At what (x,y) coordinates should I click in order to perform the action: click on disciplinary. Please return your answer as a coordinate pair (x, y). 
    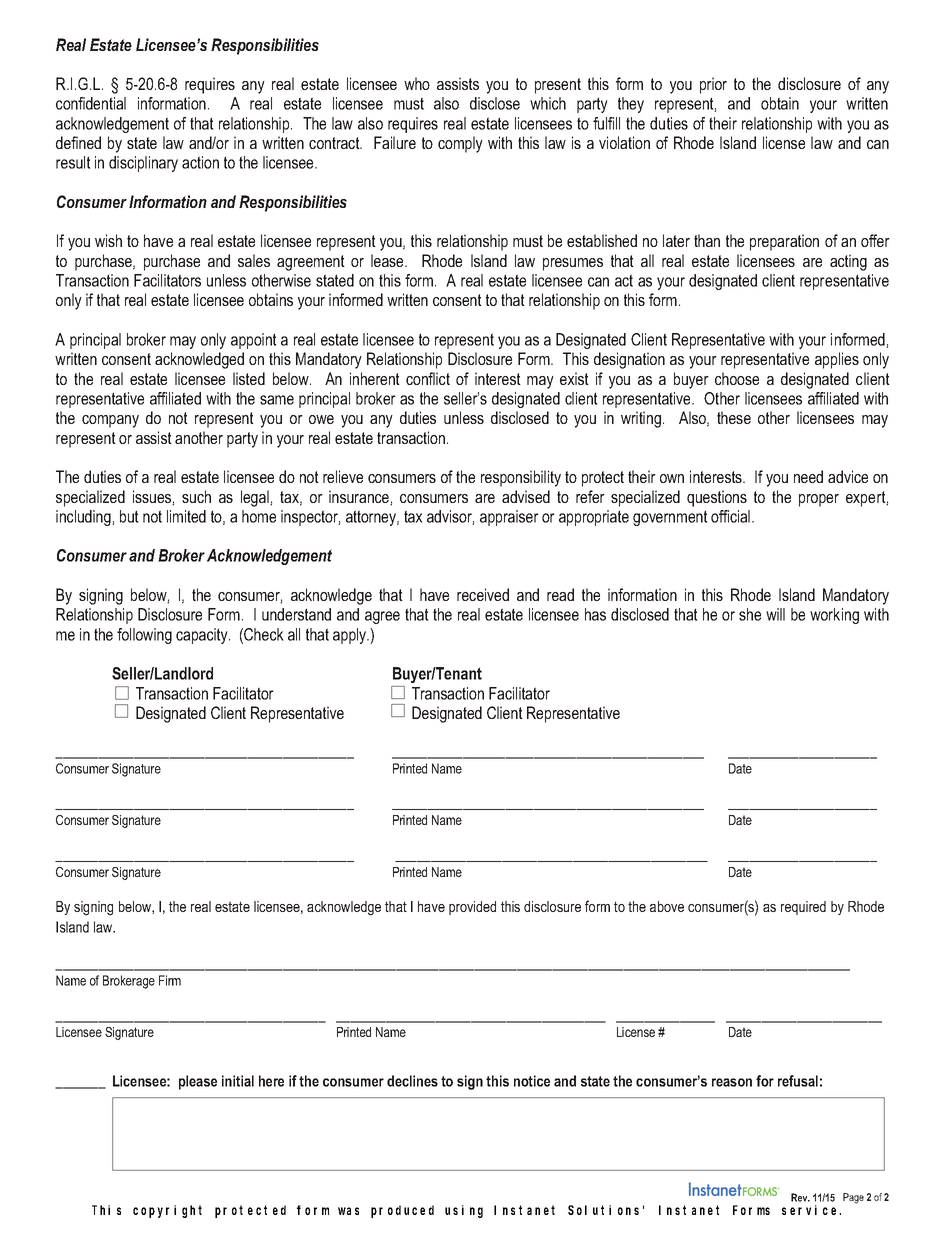
    Looking at the image, I should click on (143, 164).
